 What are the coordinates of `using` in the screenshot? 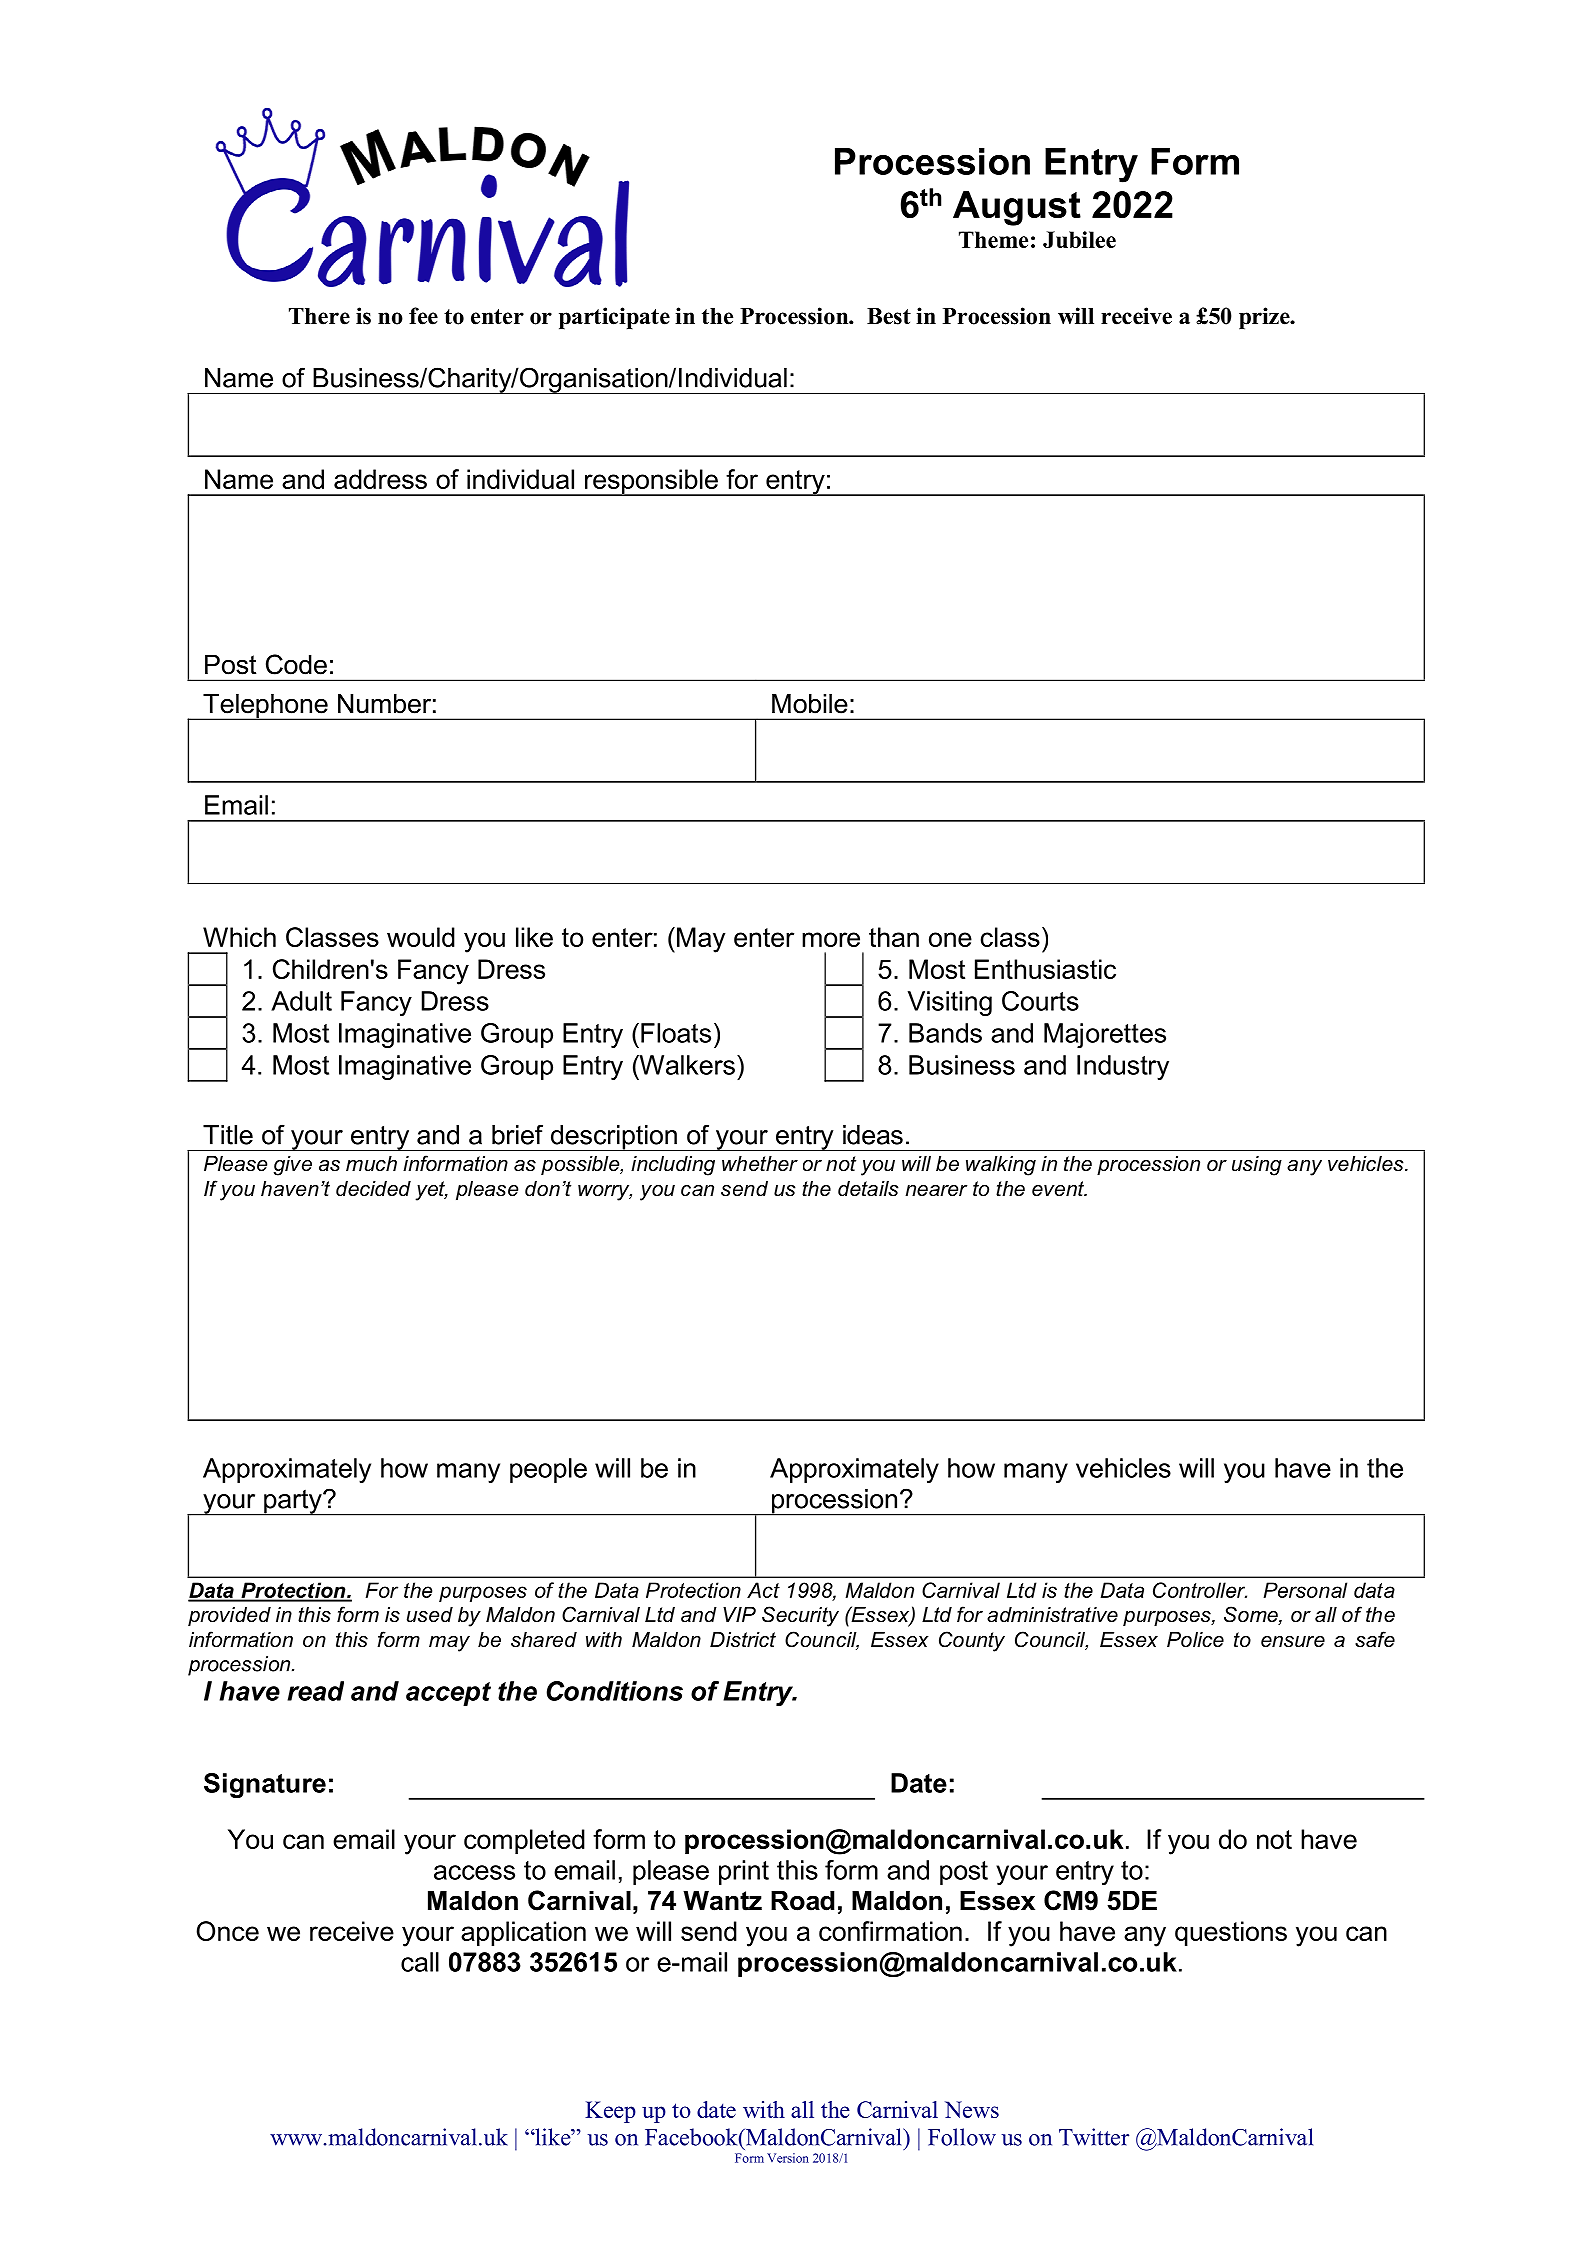 It's located at (1257, 1166).
